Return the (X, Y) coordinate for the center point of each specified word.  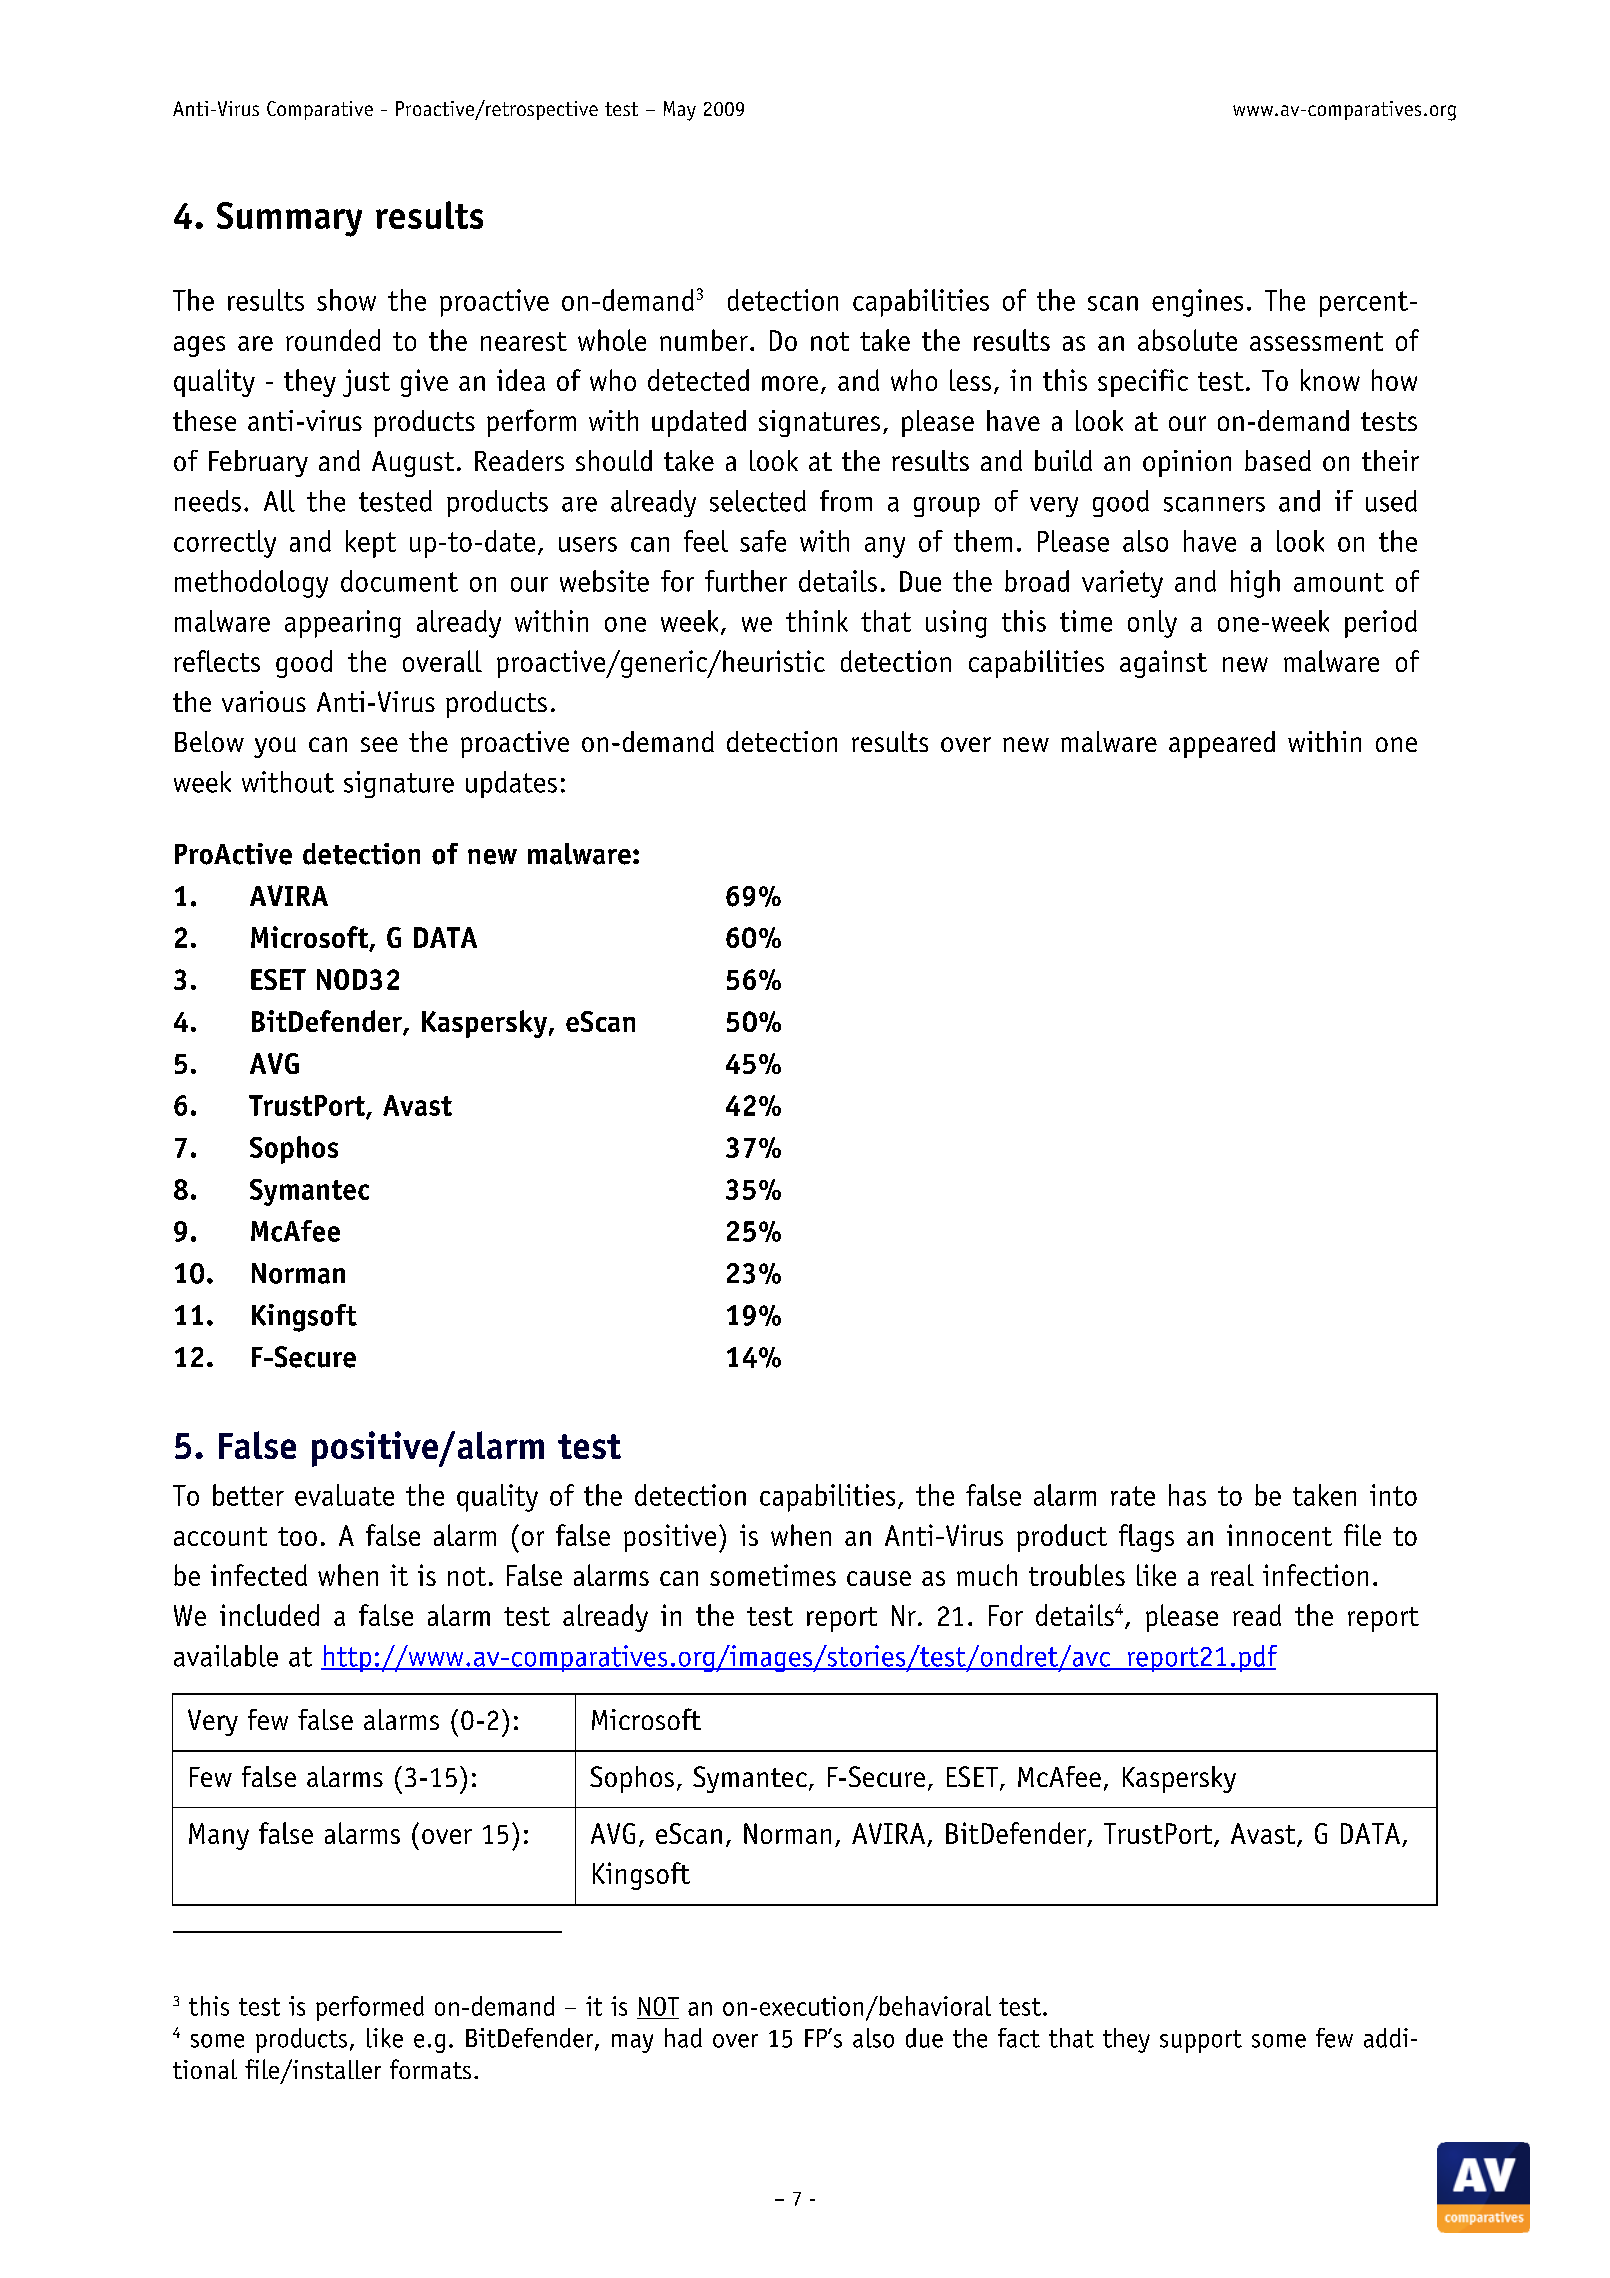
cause (879, 1578)
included (269, 1615)
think (817, 621)
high (1255, 584)
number (704, 340)
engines (1197, 303)
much (987, 1575)
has (1187, 1495)
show (346, 300)
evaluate (344, 1495)
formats (430, 2069)
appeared (1222, 744)
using (956, 624)
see (379, 744)
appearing (343, 624)
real (1232, 1575)
